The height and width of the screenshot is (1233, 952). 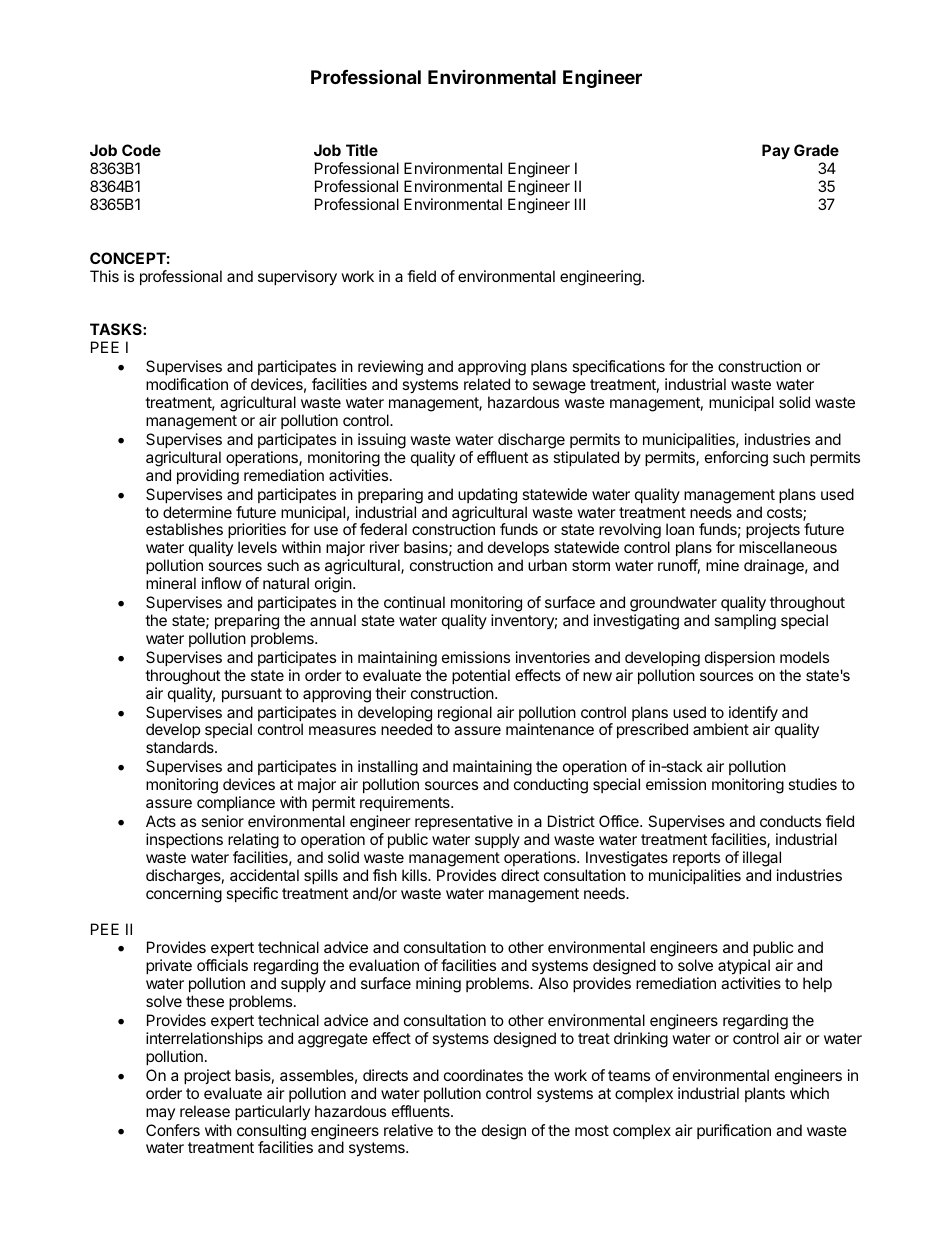 What do you see at coordinates (776, 152) in the screenshot?
I see `Pay` at bounding box center [776, 152].
